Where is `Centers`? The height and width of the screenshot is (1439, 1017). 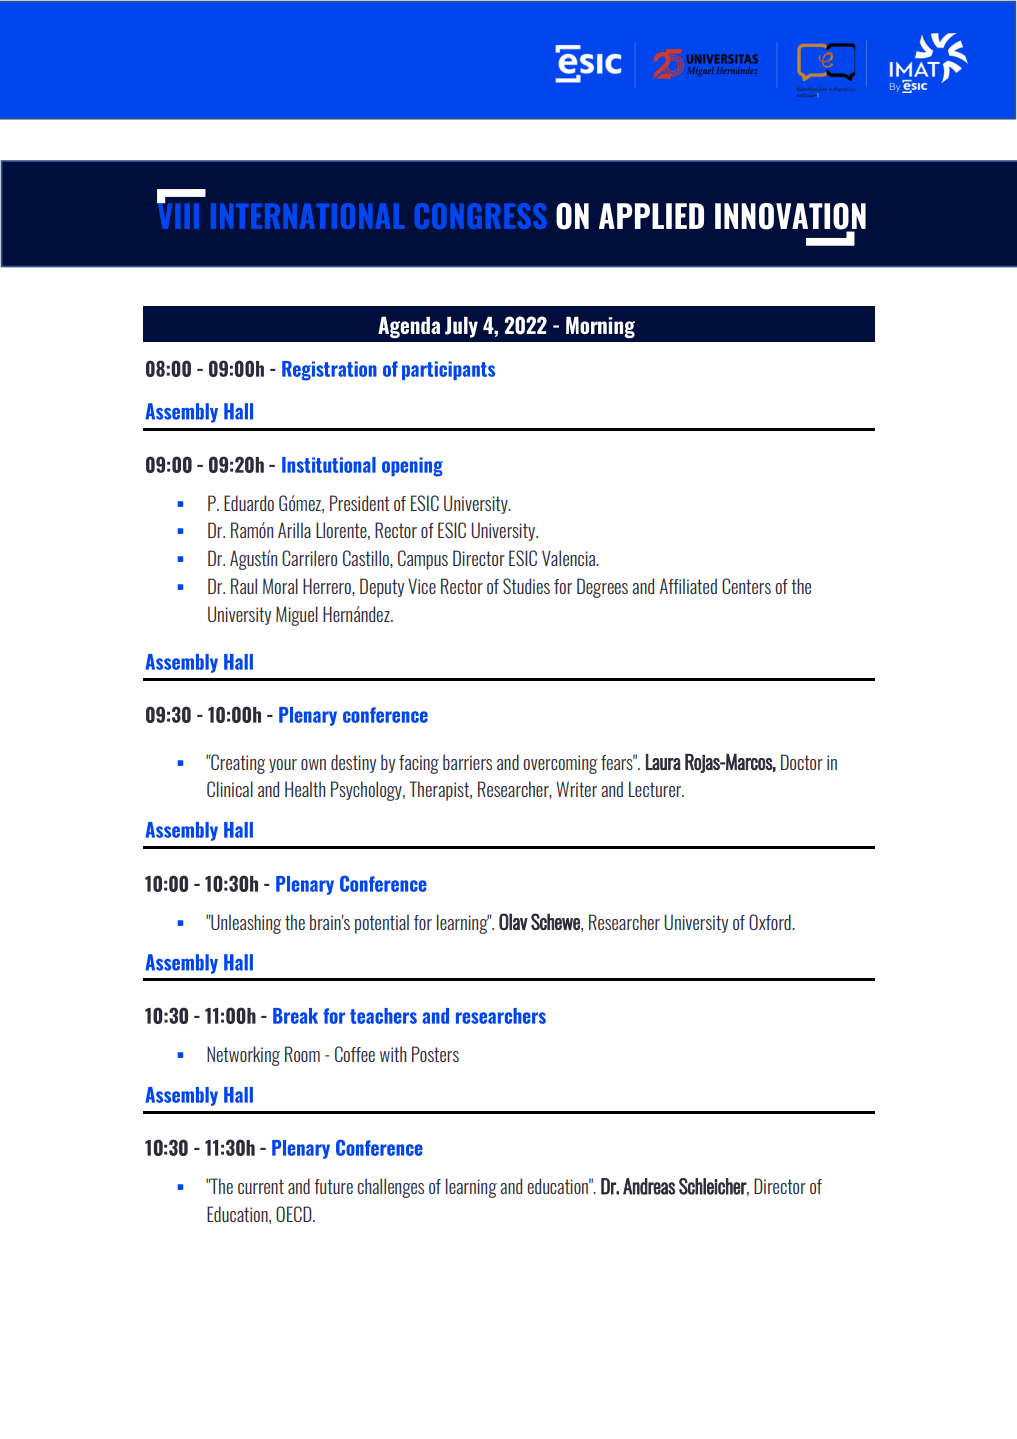 Centers is located at coordinates (746, 586).
